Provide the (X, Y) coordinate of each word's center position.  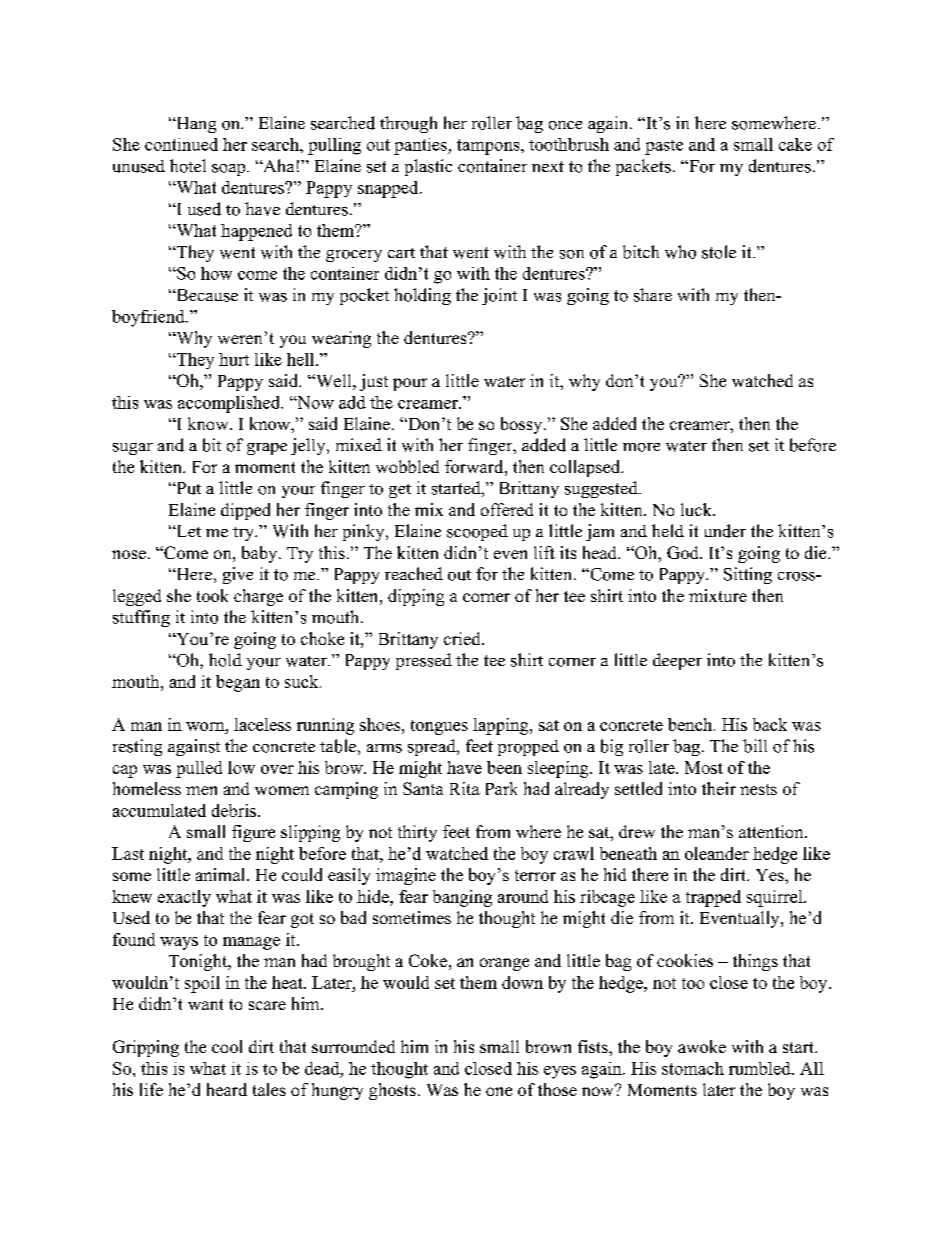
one (499, 1091)
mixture (718, 595)
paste (664, 147)
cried (463, 638)
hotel (188, 166)
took (212, 595)
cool (227, 1046)
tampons (489, 147)
